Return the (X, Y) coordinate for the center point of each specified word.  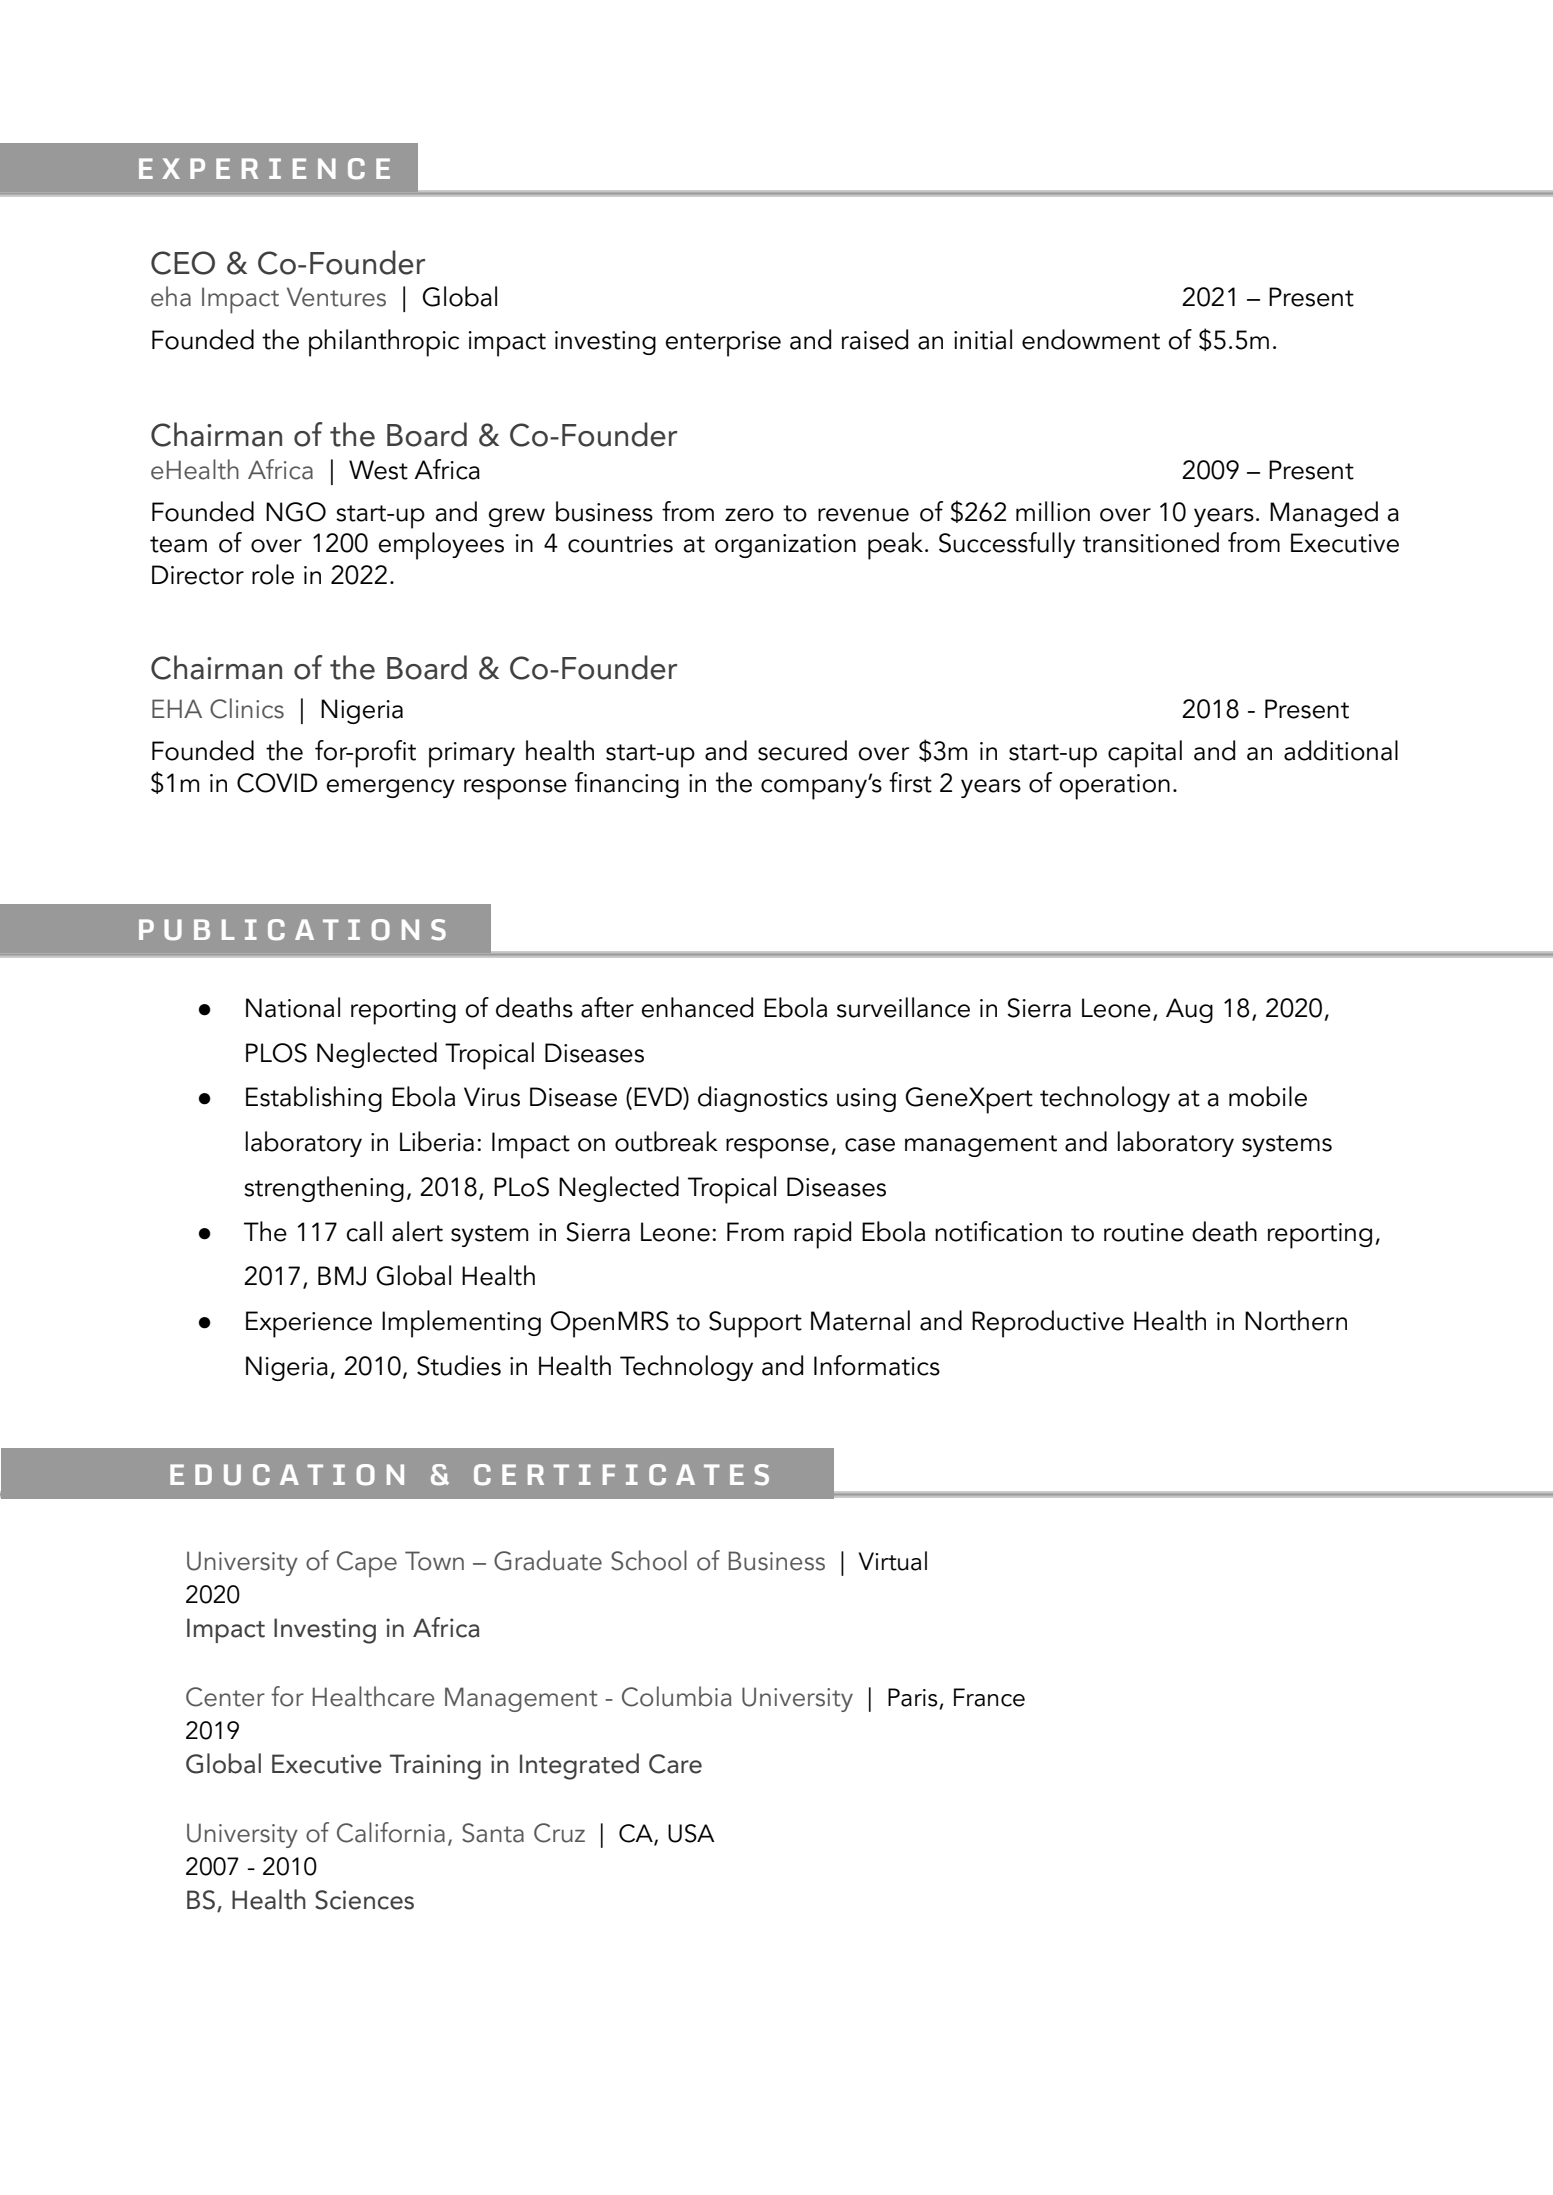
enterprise (723, 344)
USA (691, 1833)
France (989, 1697)
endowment (1091, 339)
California (391, 1832)
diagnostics (763, 1099)
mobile (1268, 1096)
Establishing (314, 1099)
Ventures (336, 297)
